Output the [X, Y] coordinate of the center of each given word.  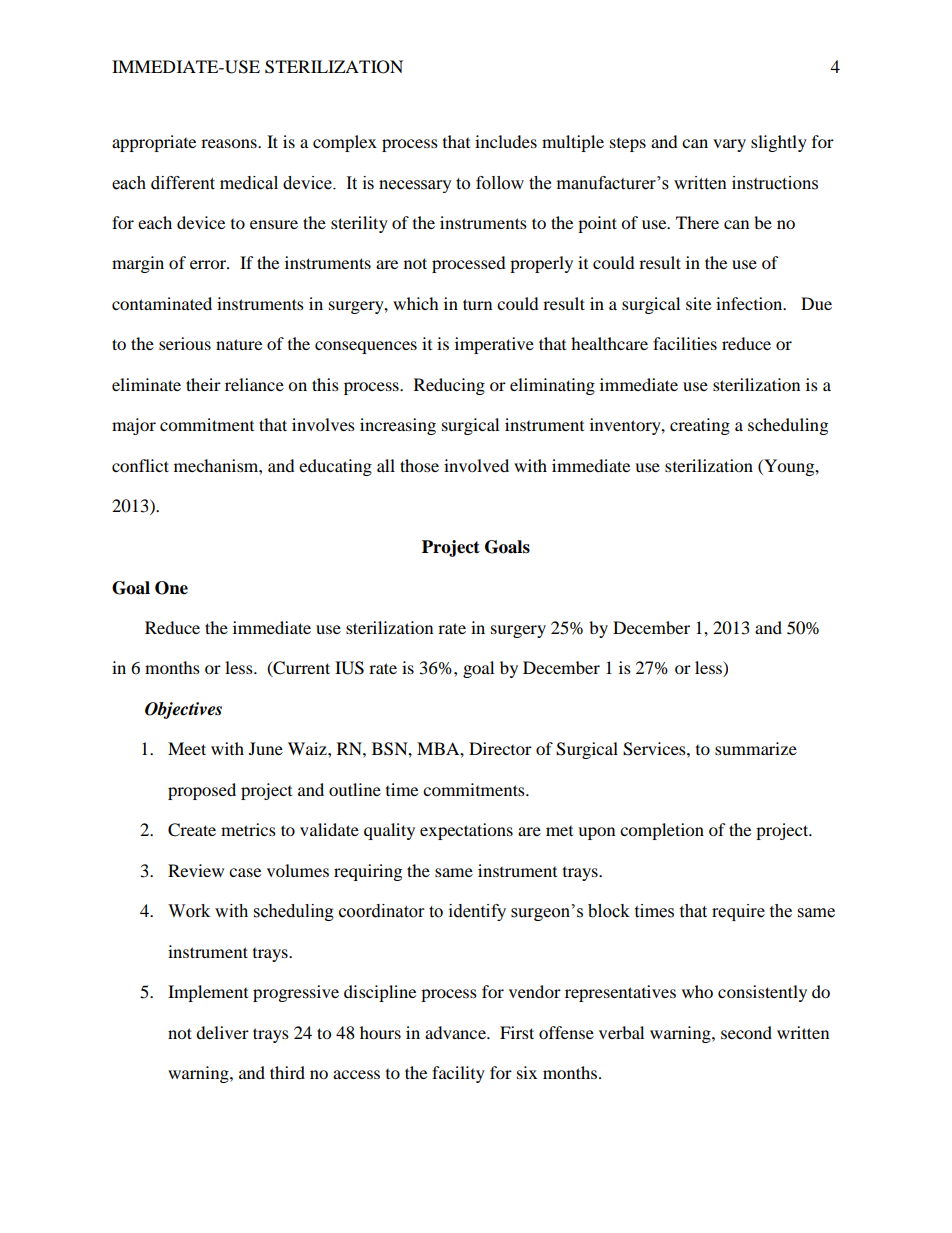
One [171, 588]
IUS [349, 668]
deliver [222, 1032]
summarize [756, 748]
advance [456, 1032]
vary [729, 145]
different [183, 183]
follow [500, 183]
